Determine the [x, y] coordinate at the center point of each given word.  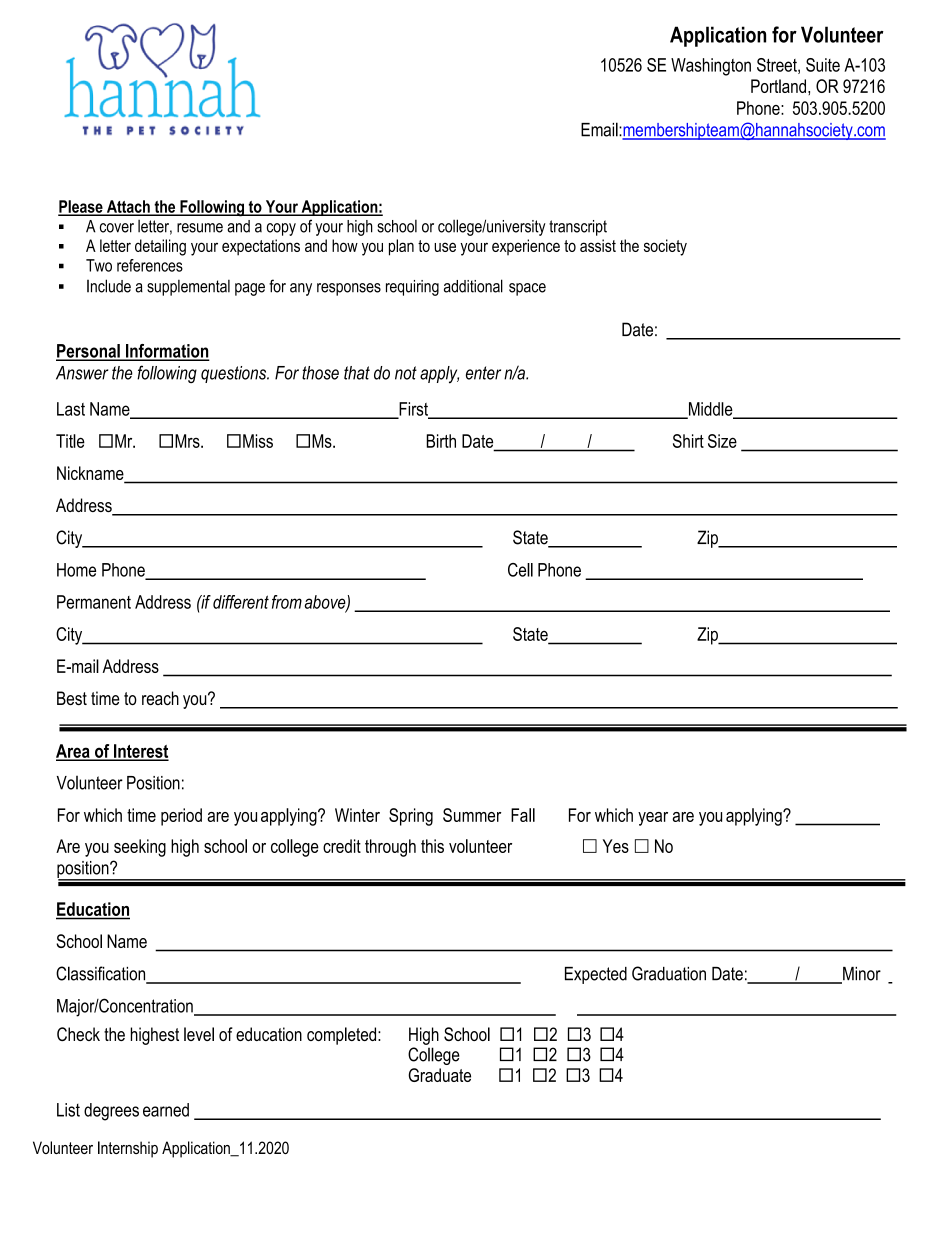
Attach [128, 207]
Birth [441, 441]
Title [70, 441]
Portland [778, 86]
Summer [472, 815]
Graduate [439, 1075]
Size [722, 441]
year [653, 819]
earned [166, 1110]
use [445, 247]
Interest [140, 752]
